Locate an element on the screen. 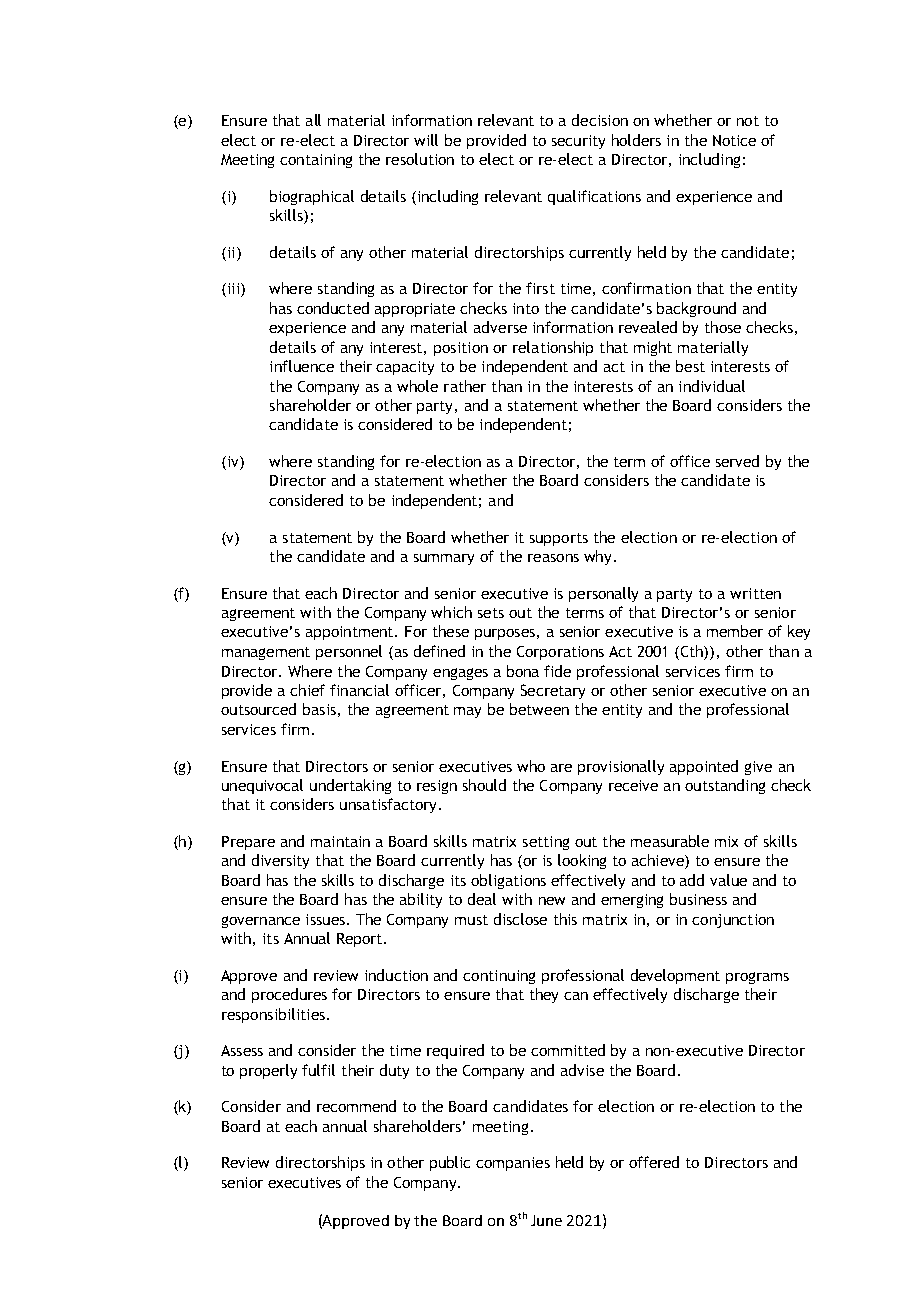  security is located at coordinates (578, 142).
